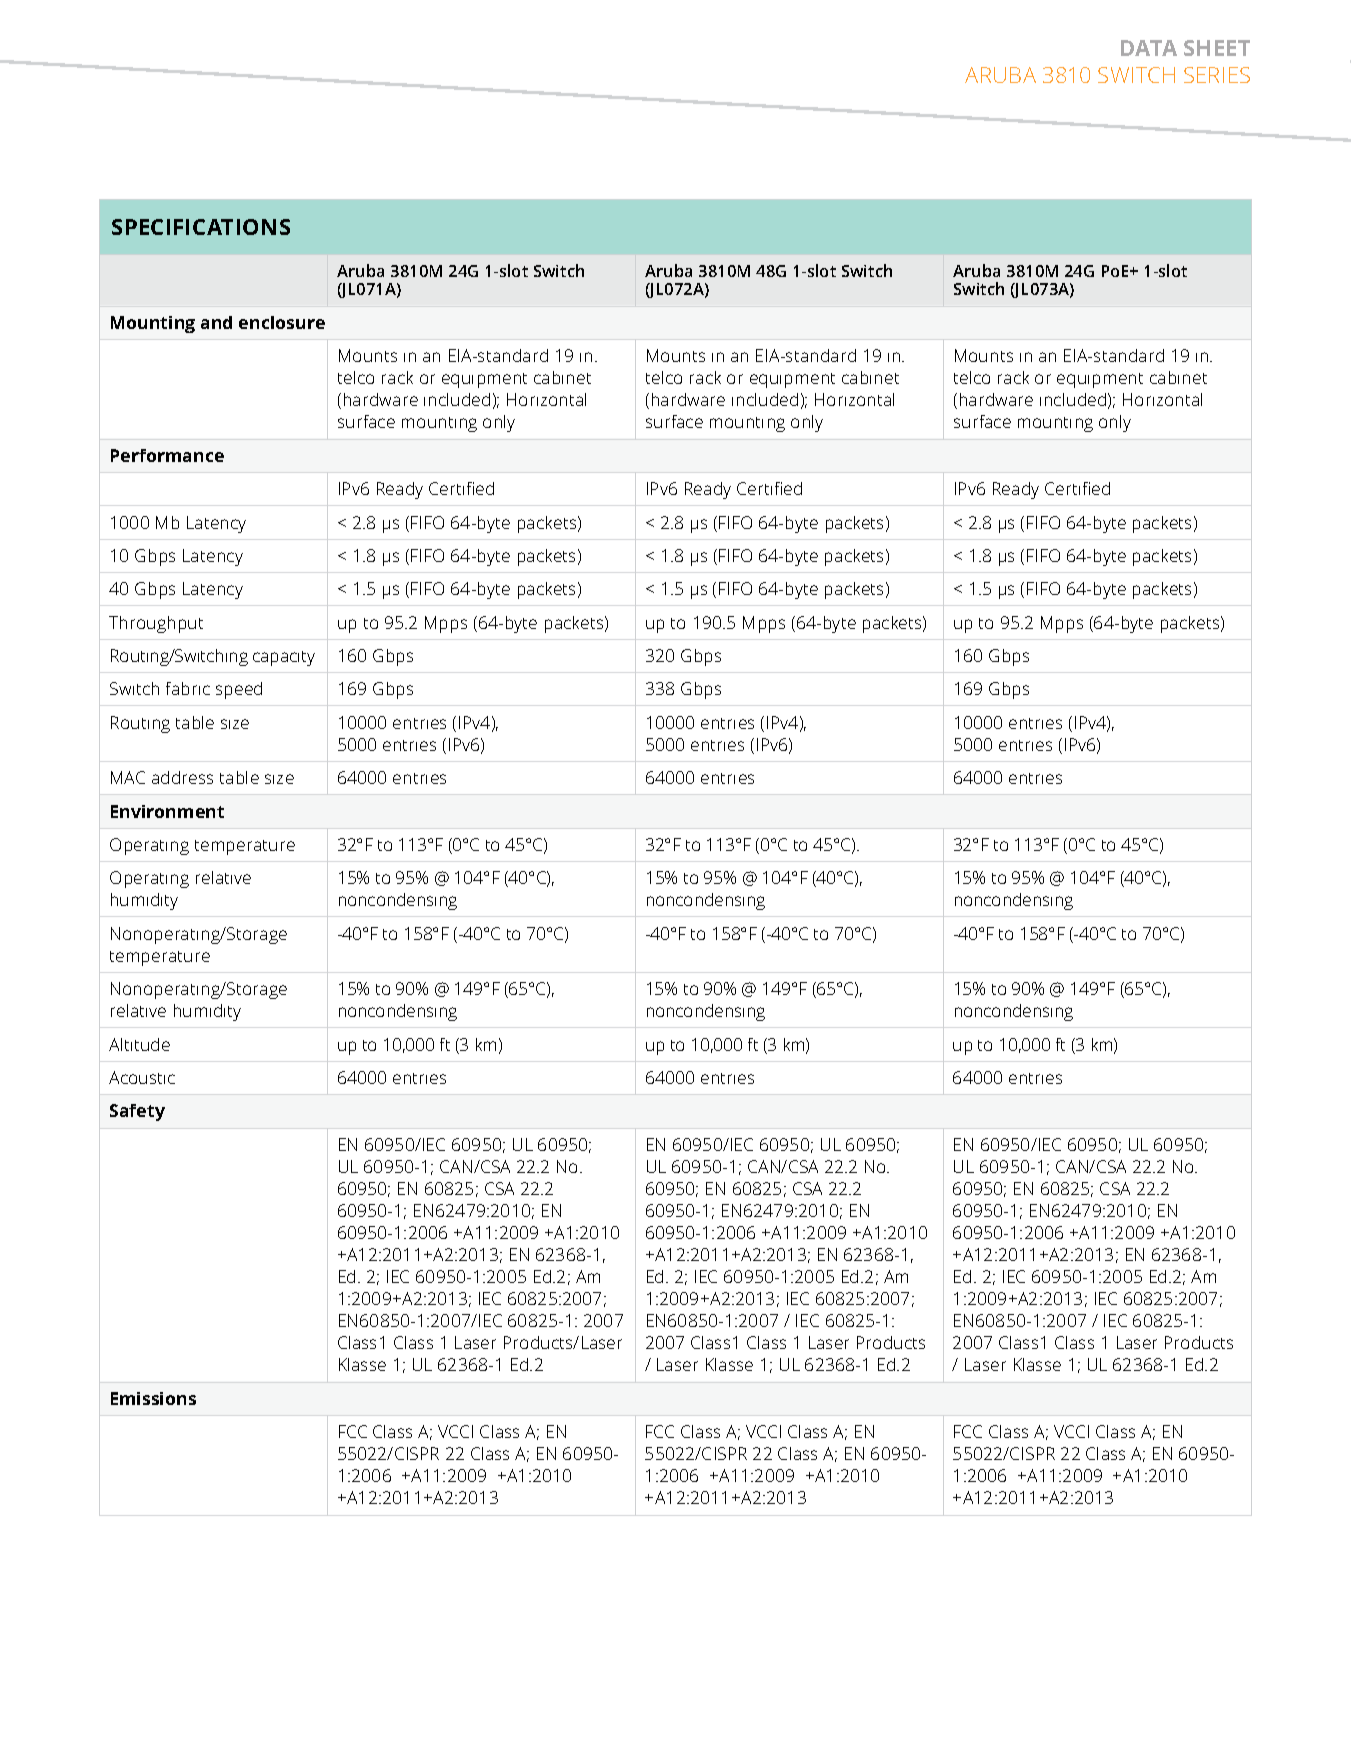 This screenshot has width=1351, height=1748. Describe the element at coordinates (153, 1398) in the screenshot. I see `Emissions` at that location.
